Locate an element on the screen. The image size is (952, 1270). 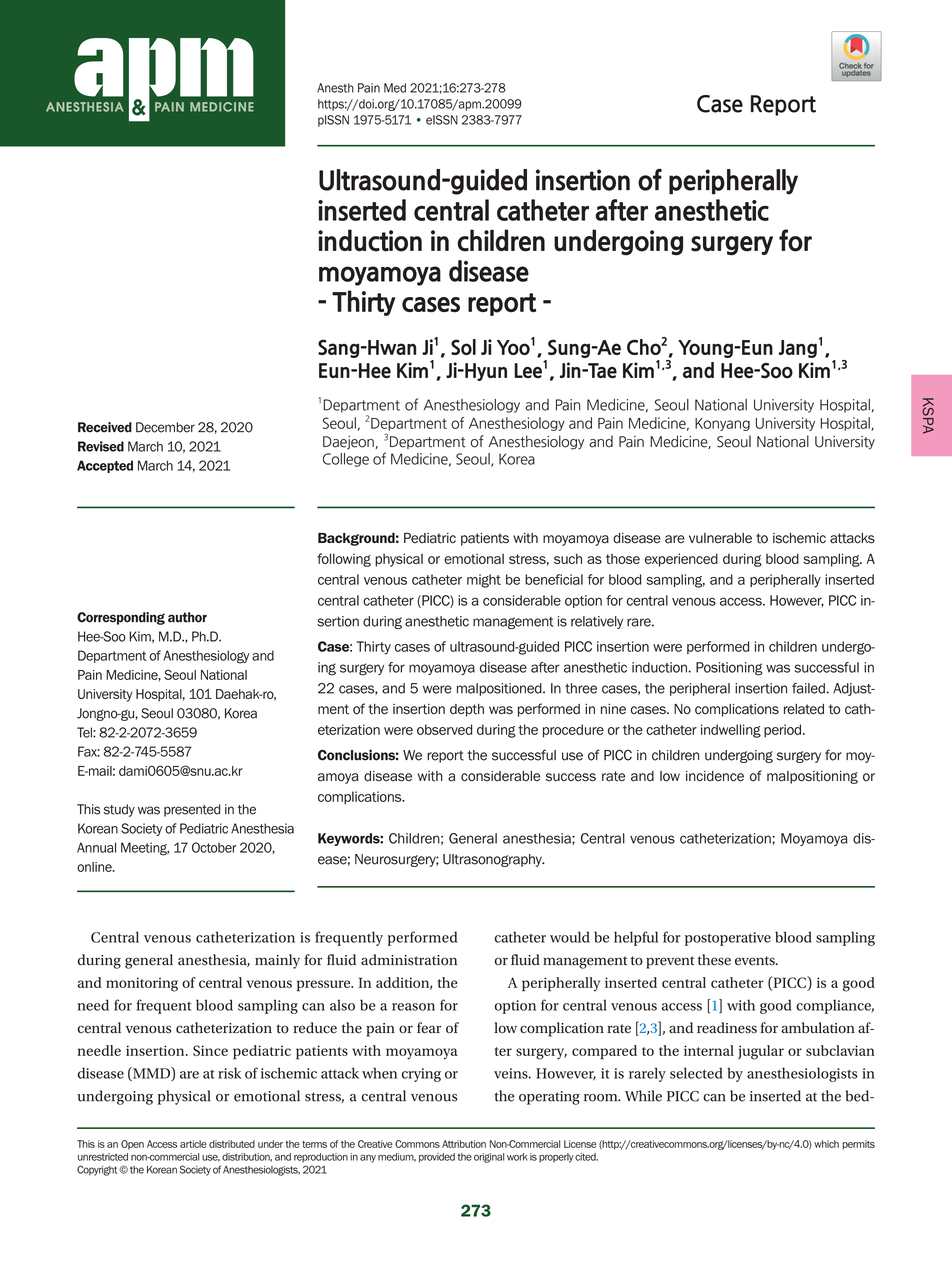
Ultrasonography is located at coordinates (493, 860).
